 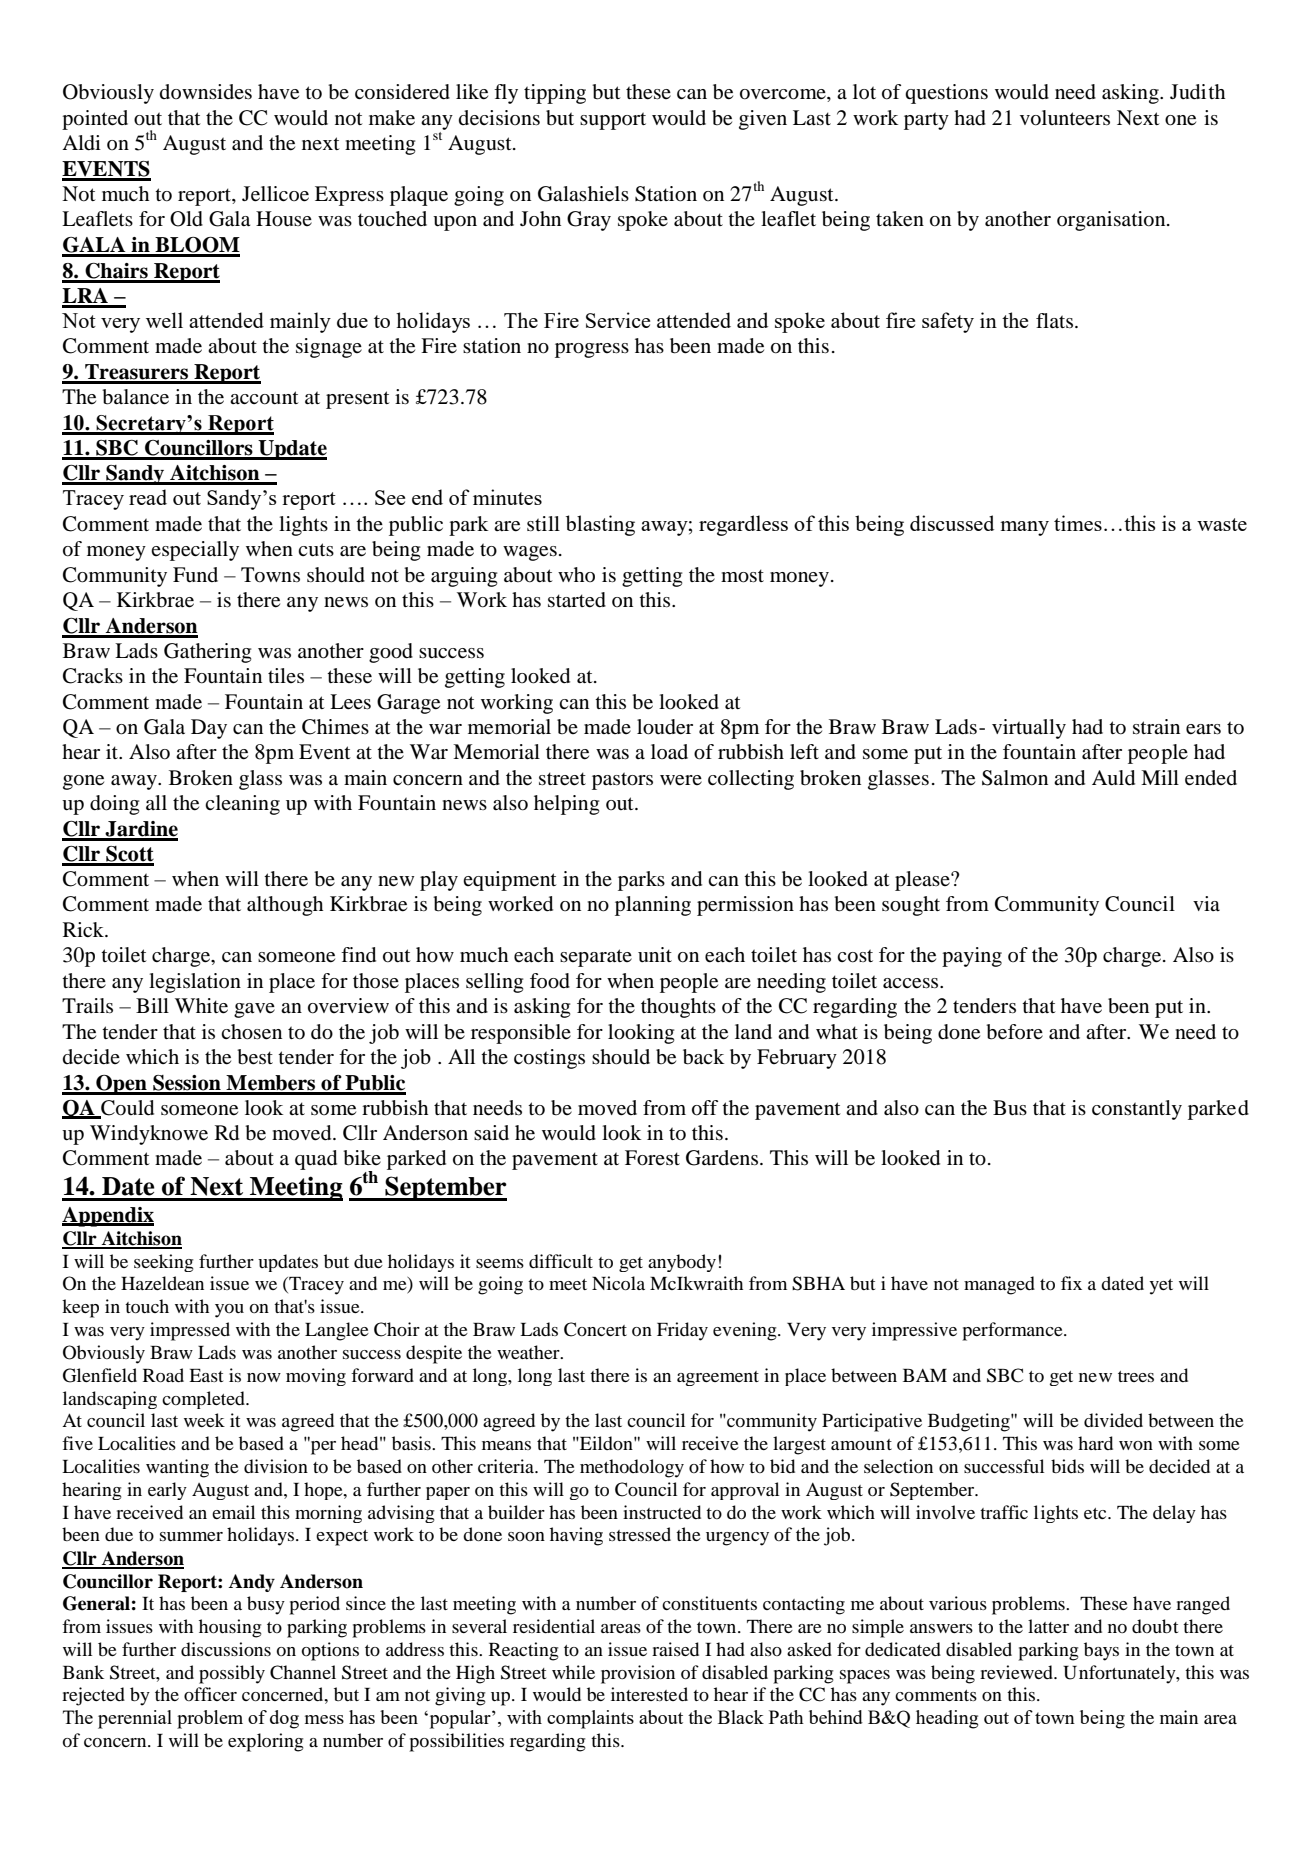 I want to click on volunteers, so click(x=1065, y=118).
